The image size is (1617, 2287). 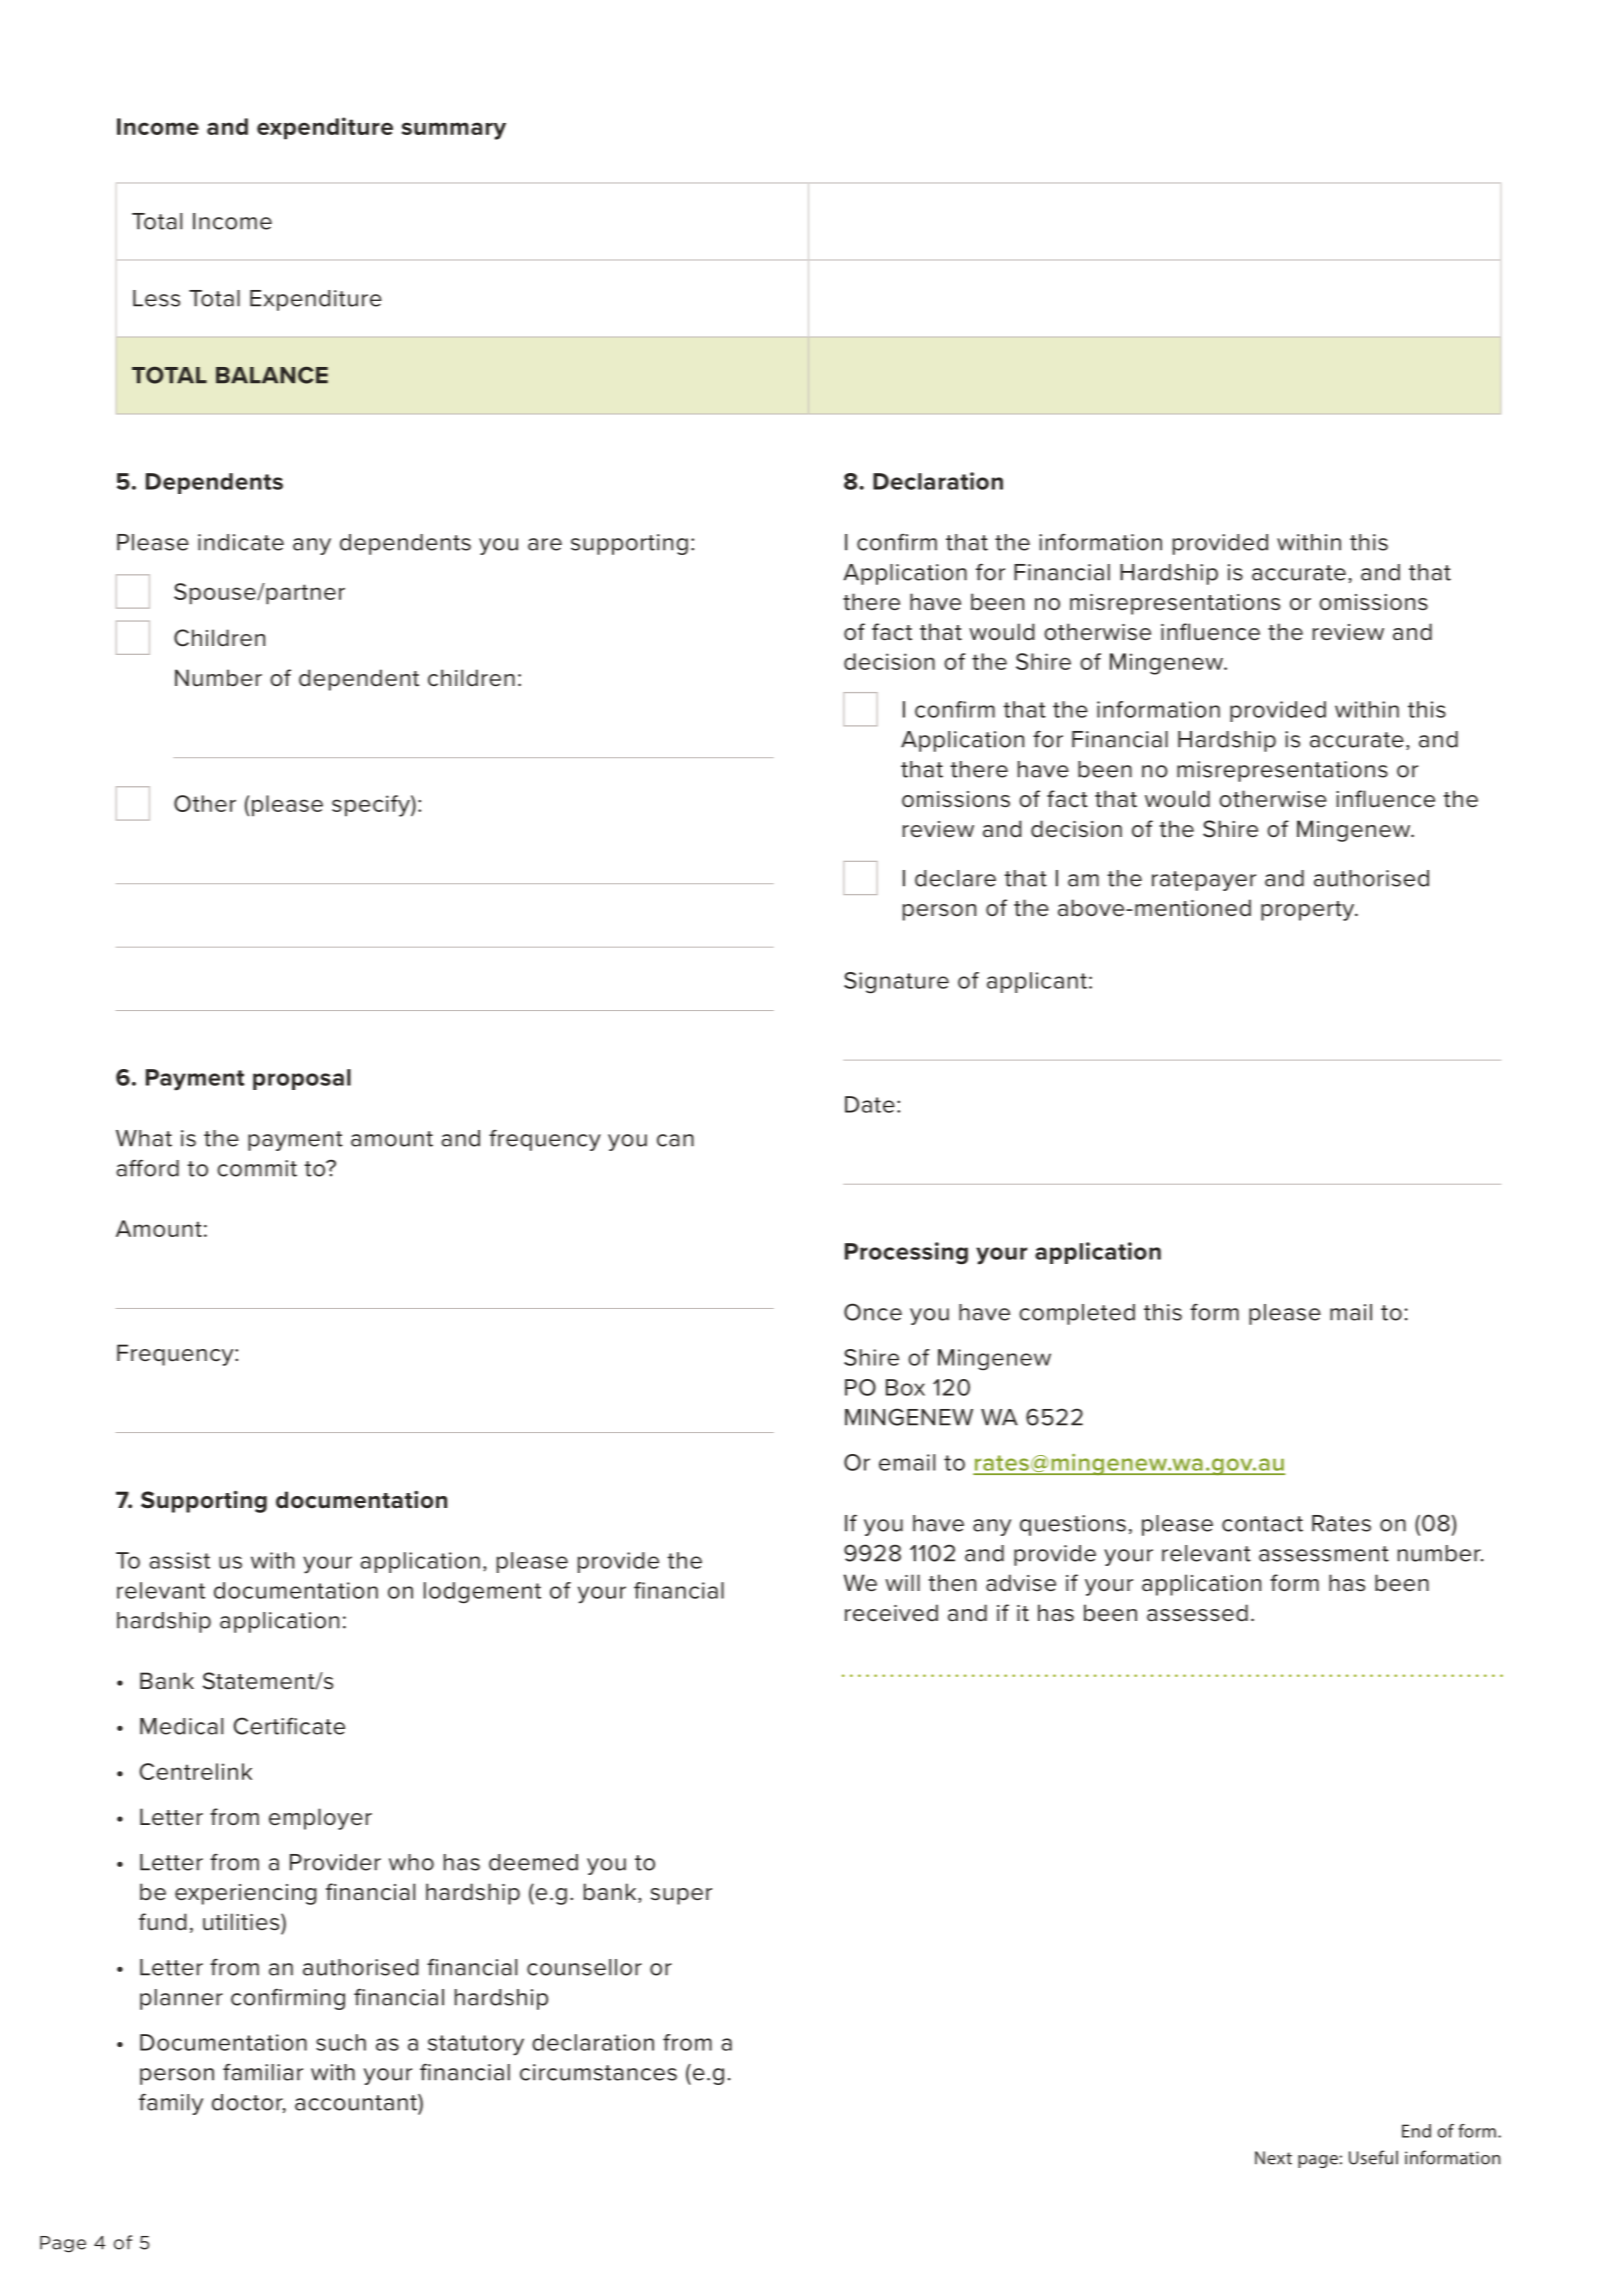 What do you see at coordinates (1309, 911) in the screenshot?
I see `property` at bounding box center [1309, 911].
